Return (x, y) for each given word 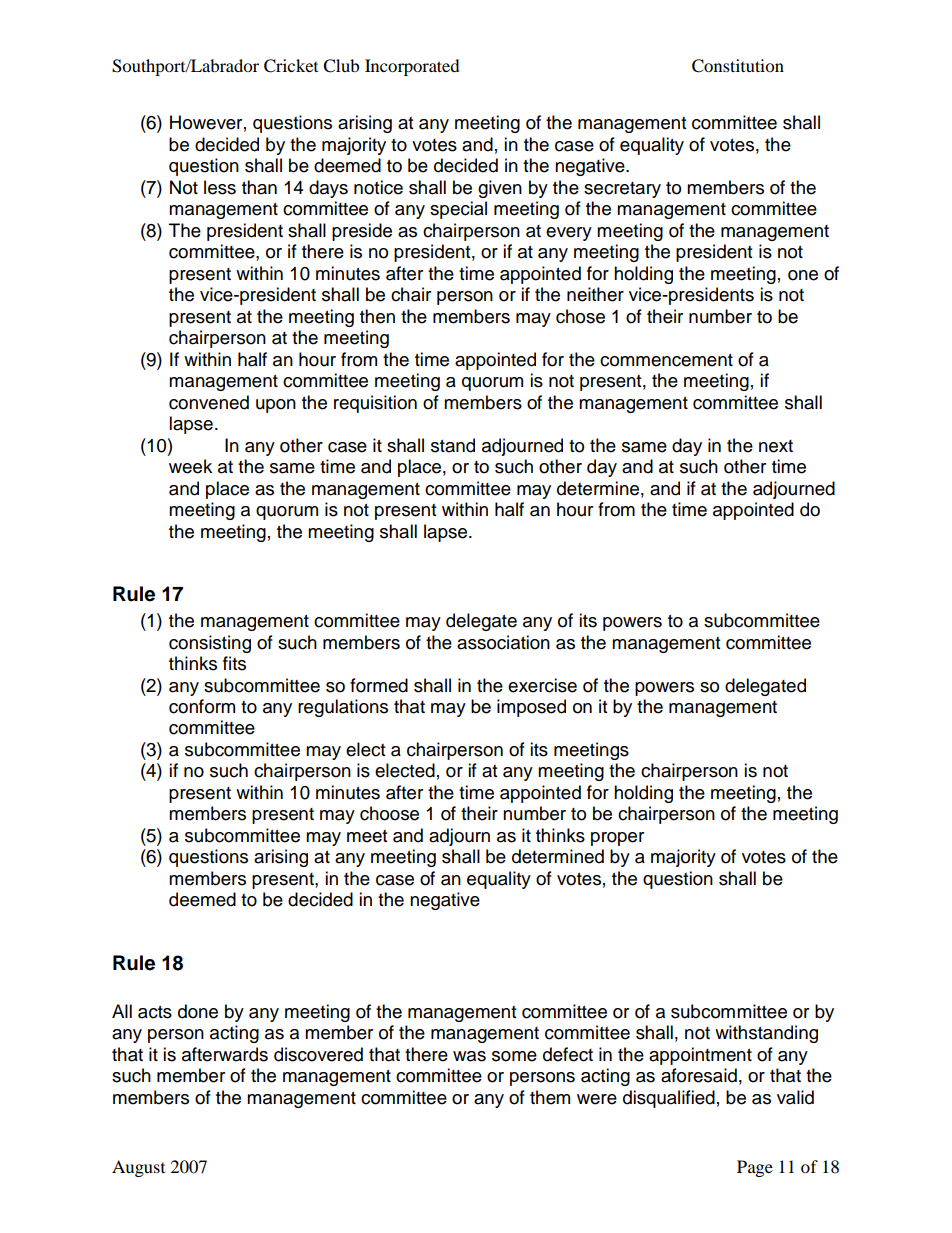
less (220, 187)
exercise (542, 685)
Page (755, 1168)
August (138, 1168)
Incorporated (412, 67)
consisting (210, 644)
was (469, 1056)
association (503, 642)
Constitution (738, 66)
